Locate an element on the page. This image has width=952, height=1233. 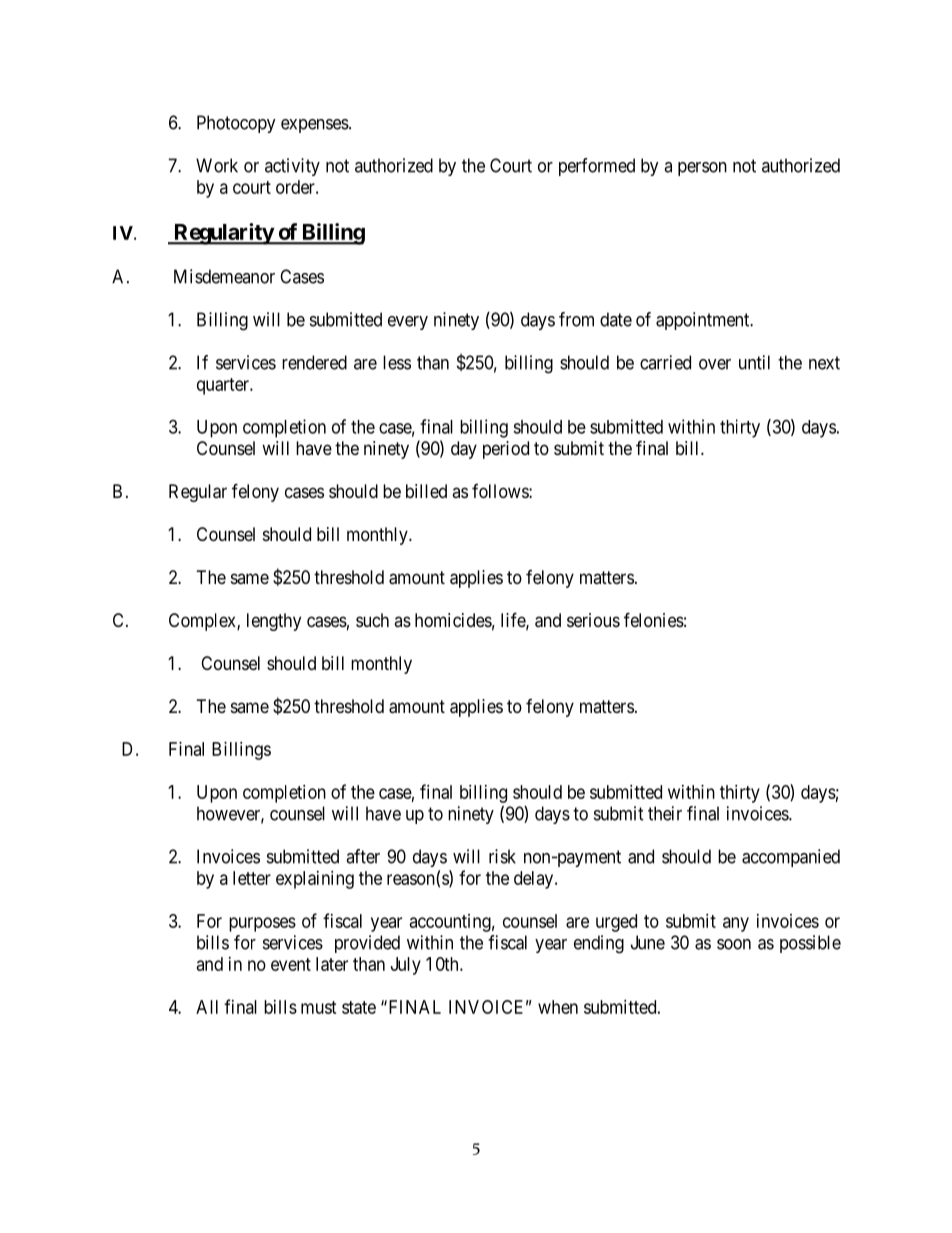
lengthy is located at coordinates (274, 622).
